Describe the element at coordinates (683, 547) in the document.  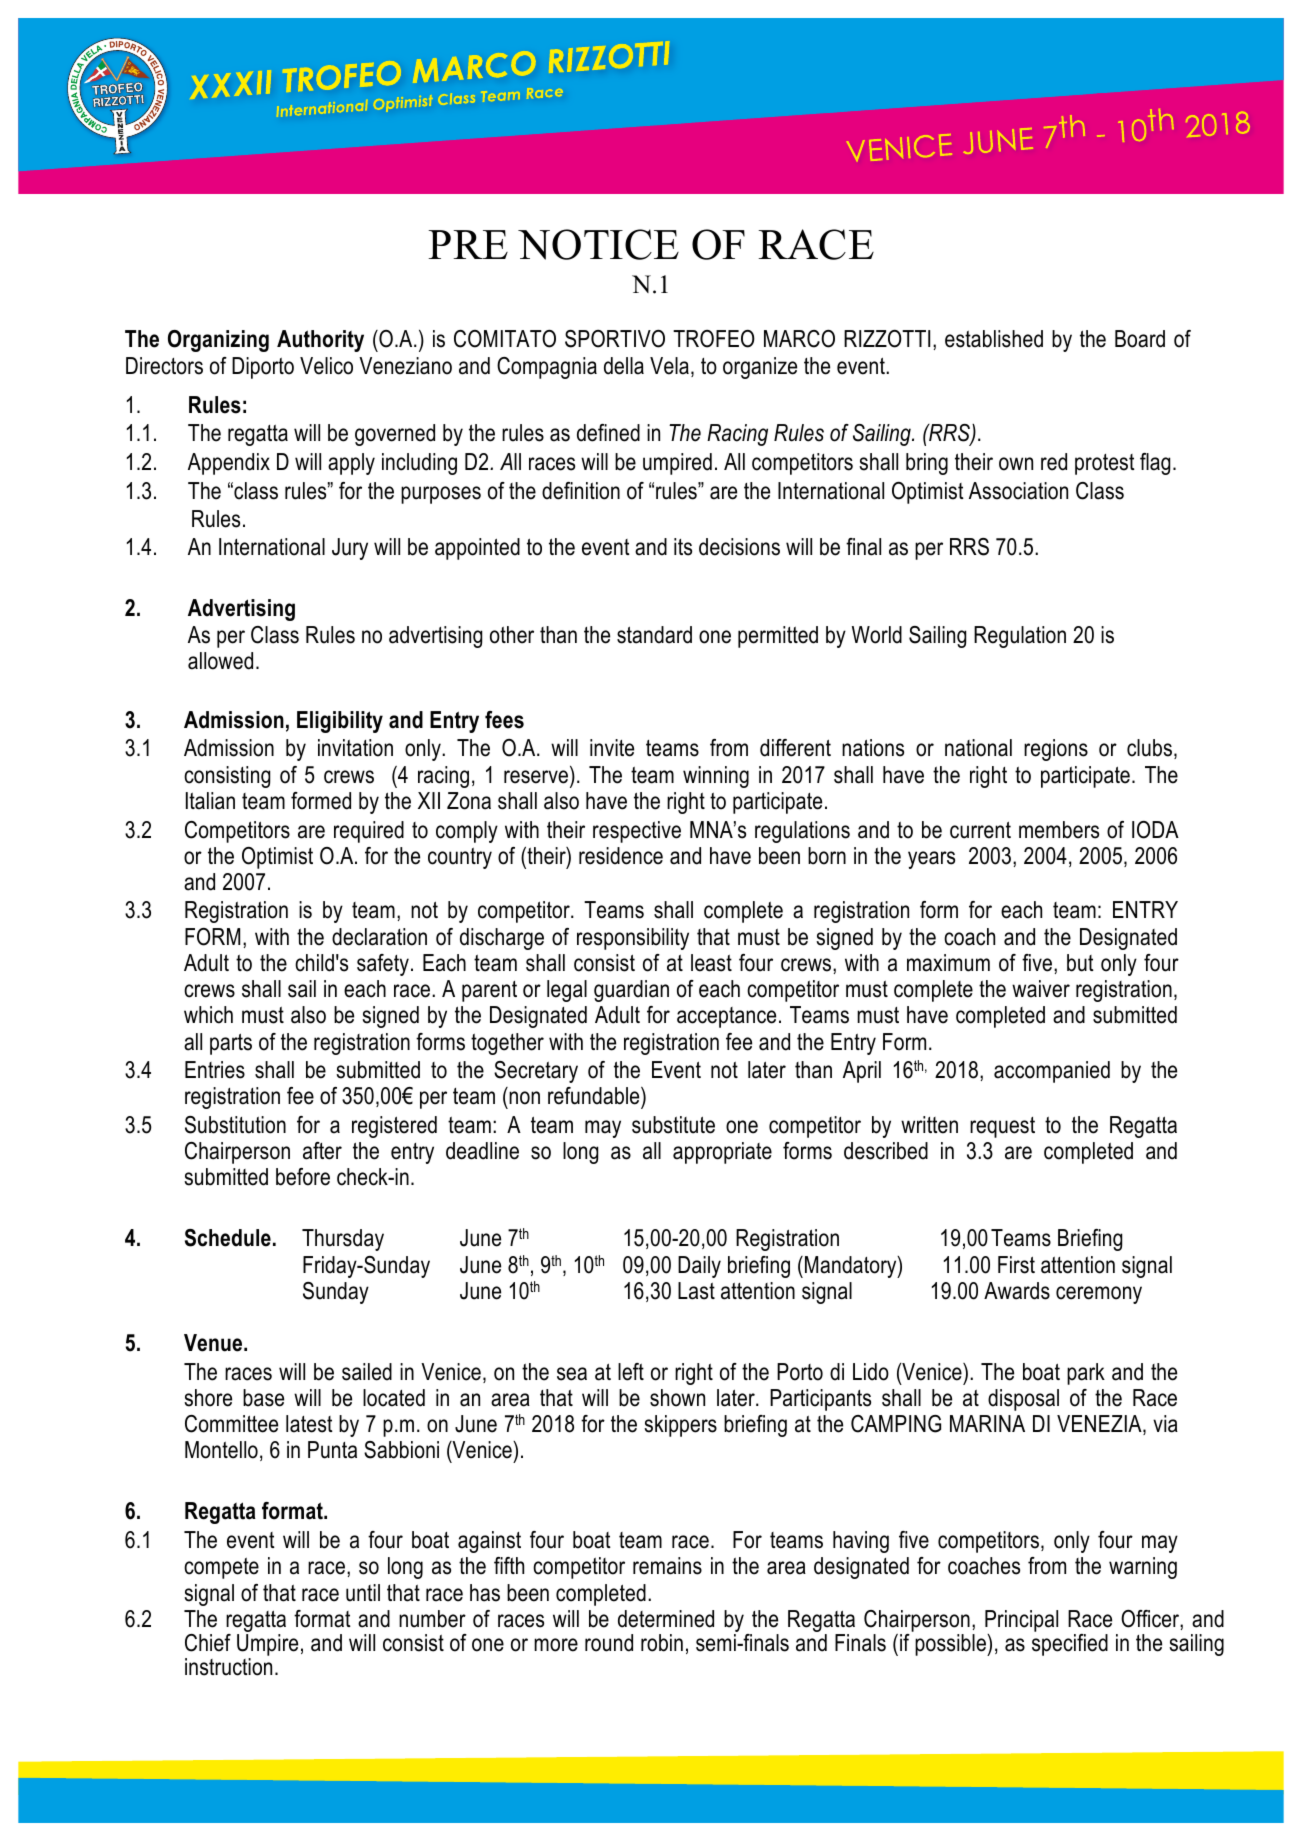
I see `its` at that location.
